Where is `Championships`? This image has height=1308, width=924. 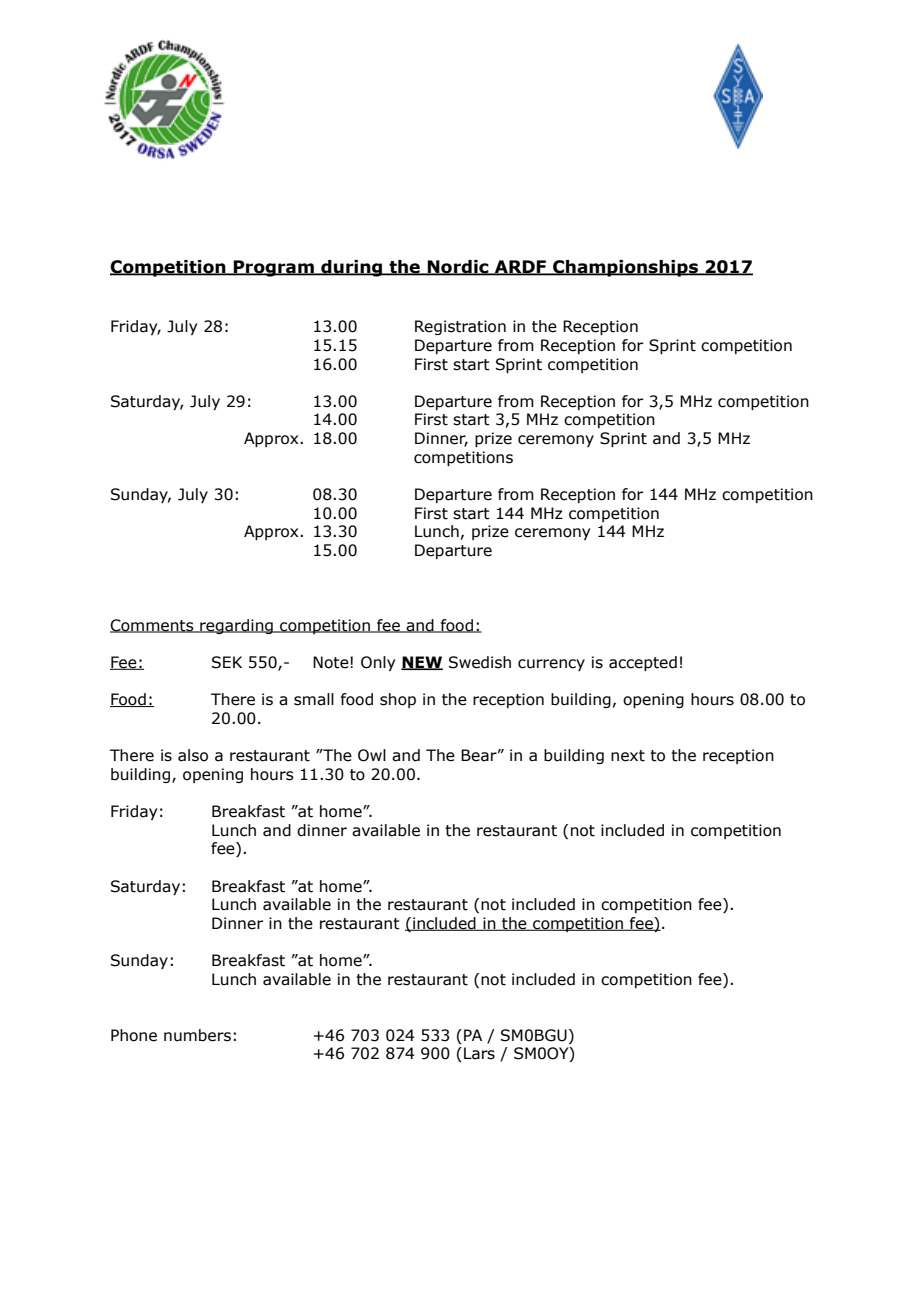
Championships is located at coordinates (625, 268).
